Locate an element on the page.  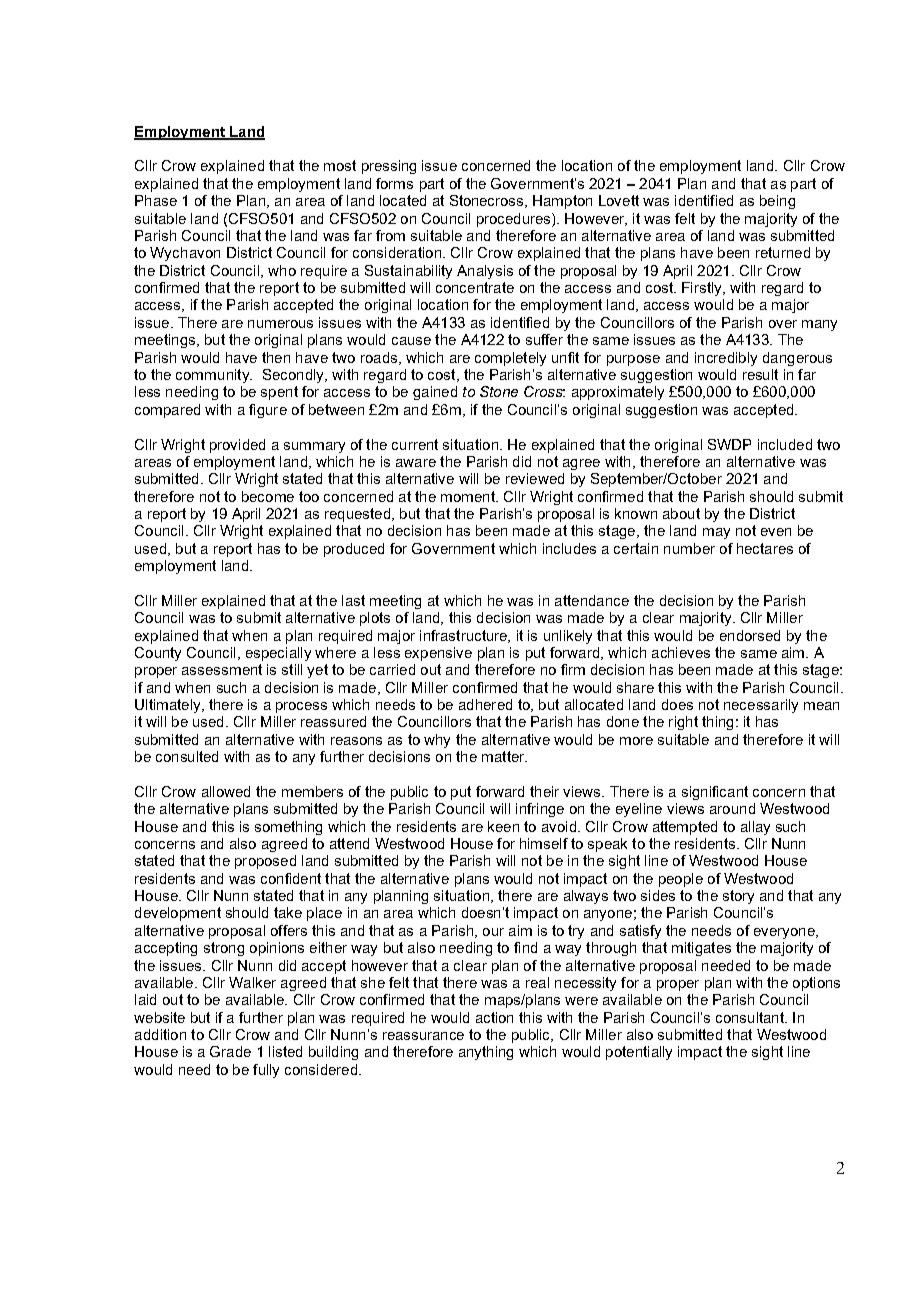
being is located at coordinates (777, 202).
